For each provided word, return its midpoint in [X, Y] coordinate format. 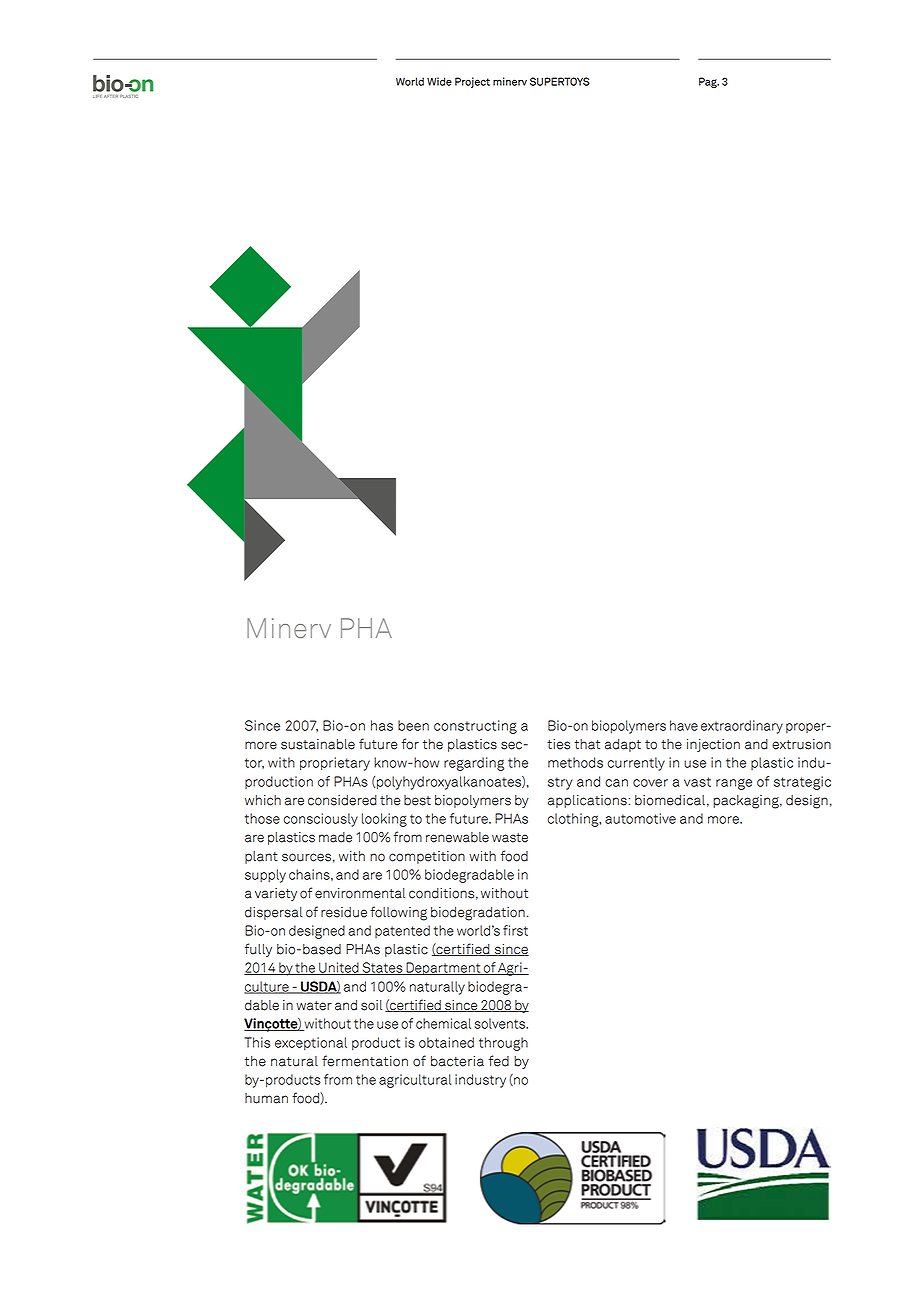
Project [472, 82]
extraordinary [742, 727]
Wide [439, 81]
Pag [709, 82]
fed [499, 1061]
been [413, 725]
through [503, 1044]
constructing [475, 727]
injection [713, 745]
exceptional [311, 1044]
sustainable [318, 744]
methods [575, 762]
